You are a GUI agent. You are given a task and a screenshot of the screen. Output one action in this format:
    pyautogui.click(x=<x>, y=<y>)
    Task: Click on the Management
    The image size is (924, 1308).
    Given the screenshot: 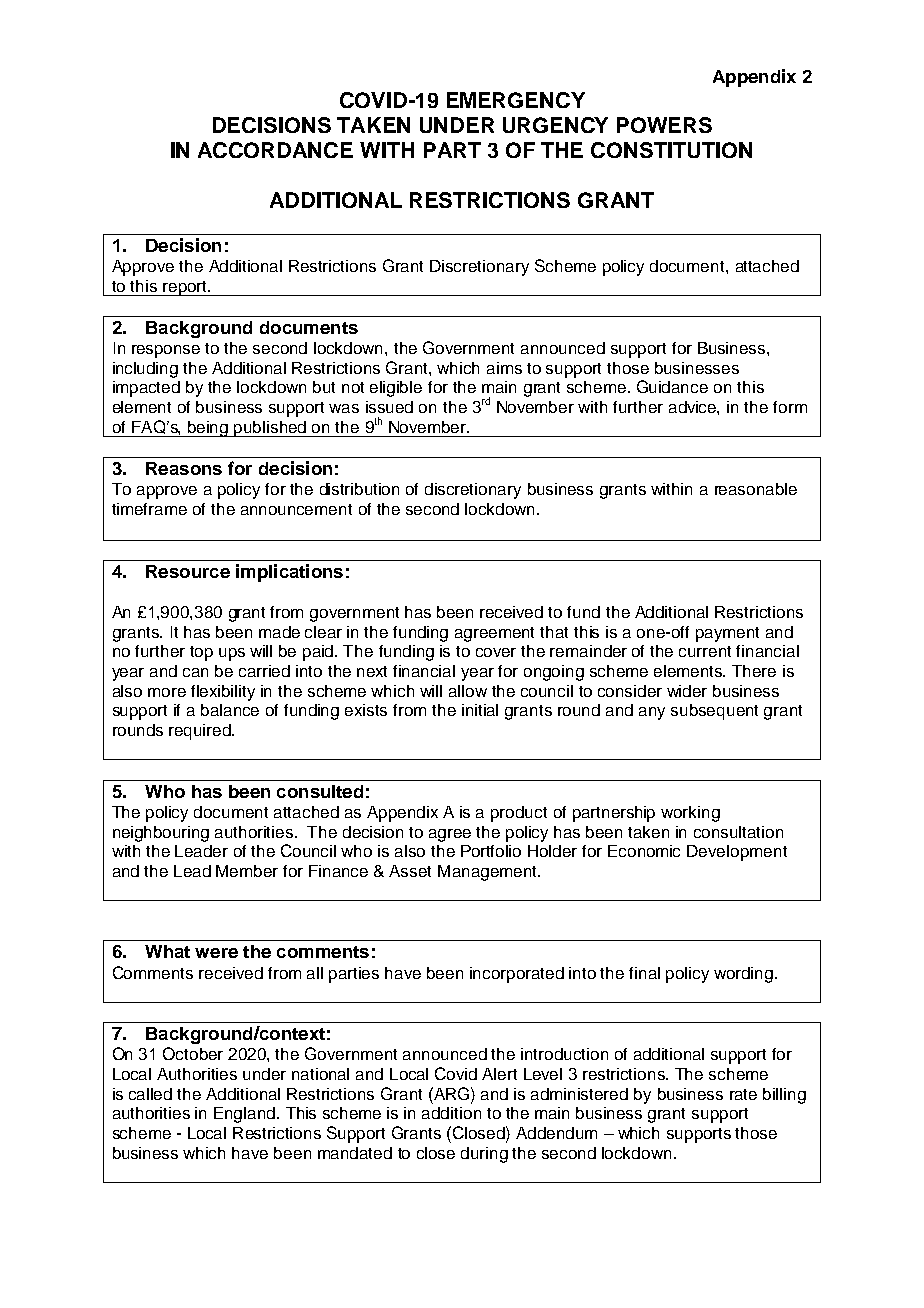 What is the action you would take?
    pyautogui.click(x=488, y=873)
